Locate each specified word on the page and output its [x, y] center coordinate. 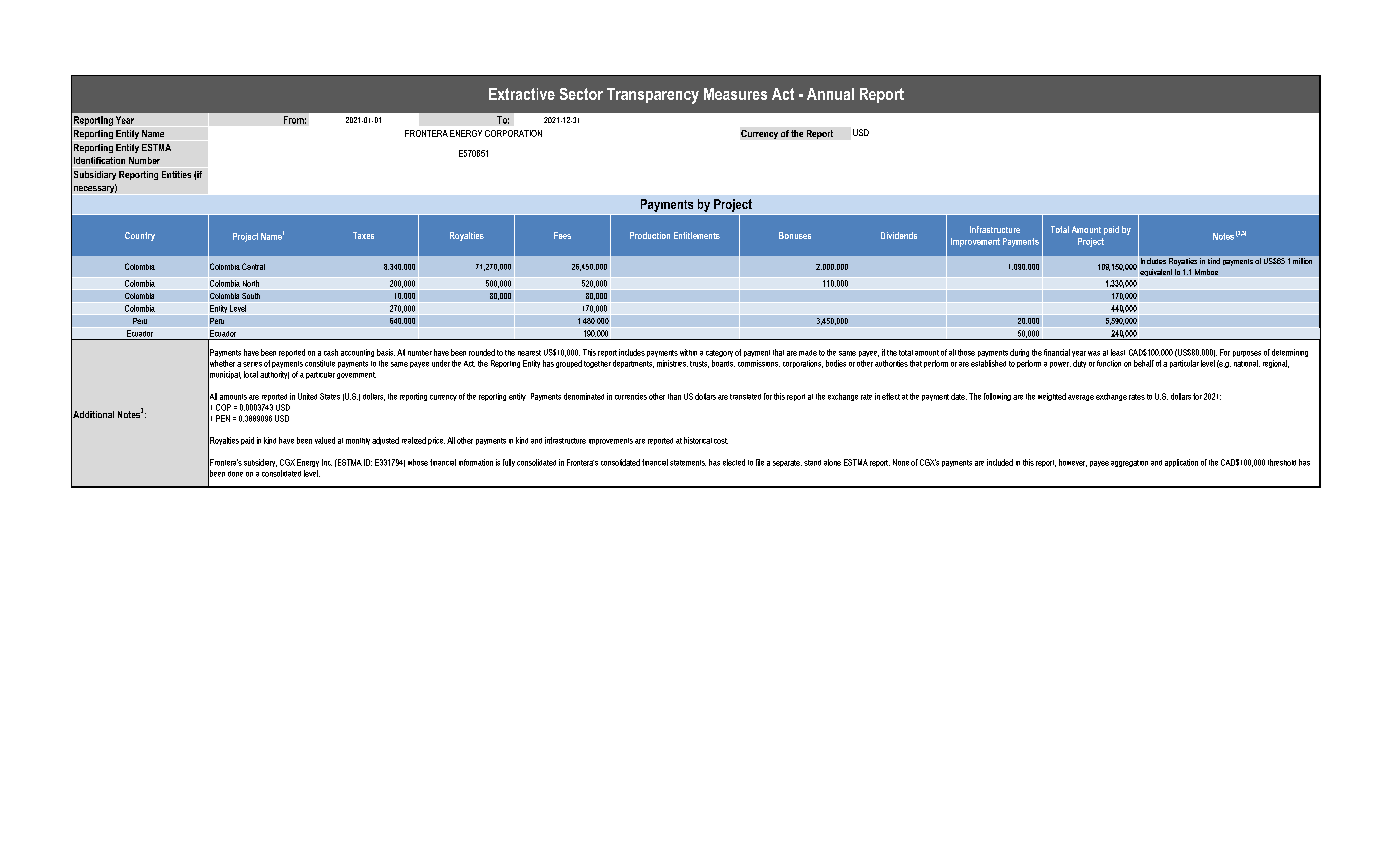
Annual [830, 94]
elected [734, 462]
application [1181, 463]
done [235, 474]
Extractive [522, 94]
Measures [735, 94]
